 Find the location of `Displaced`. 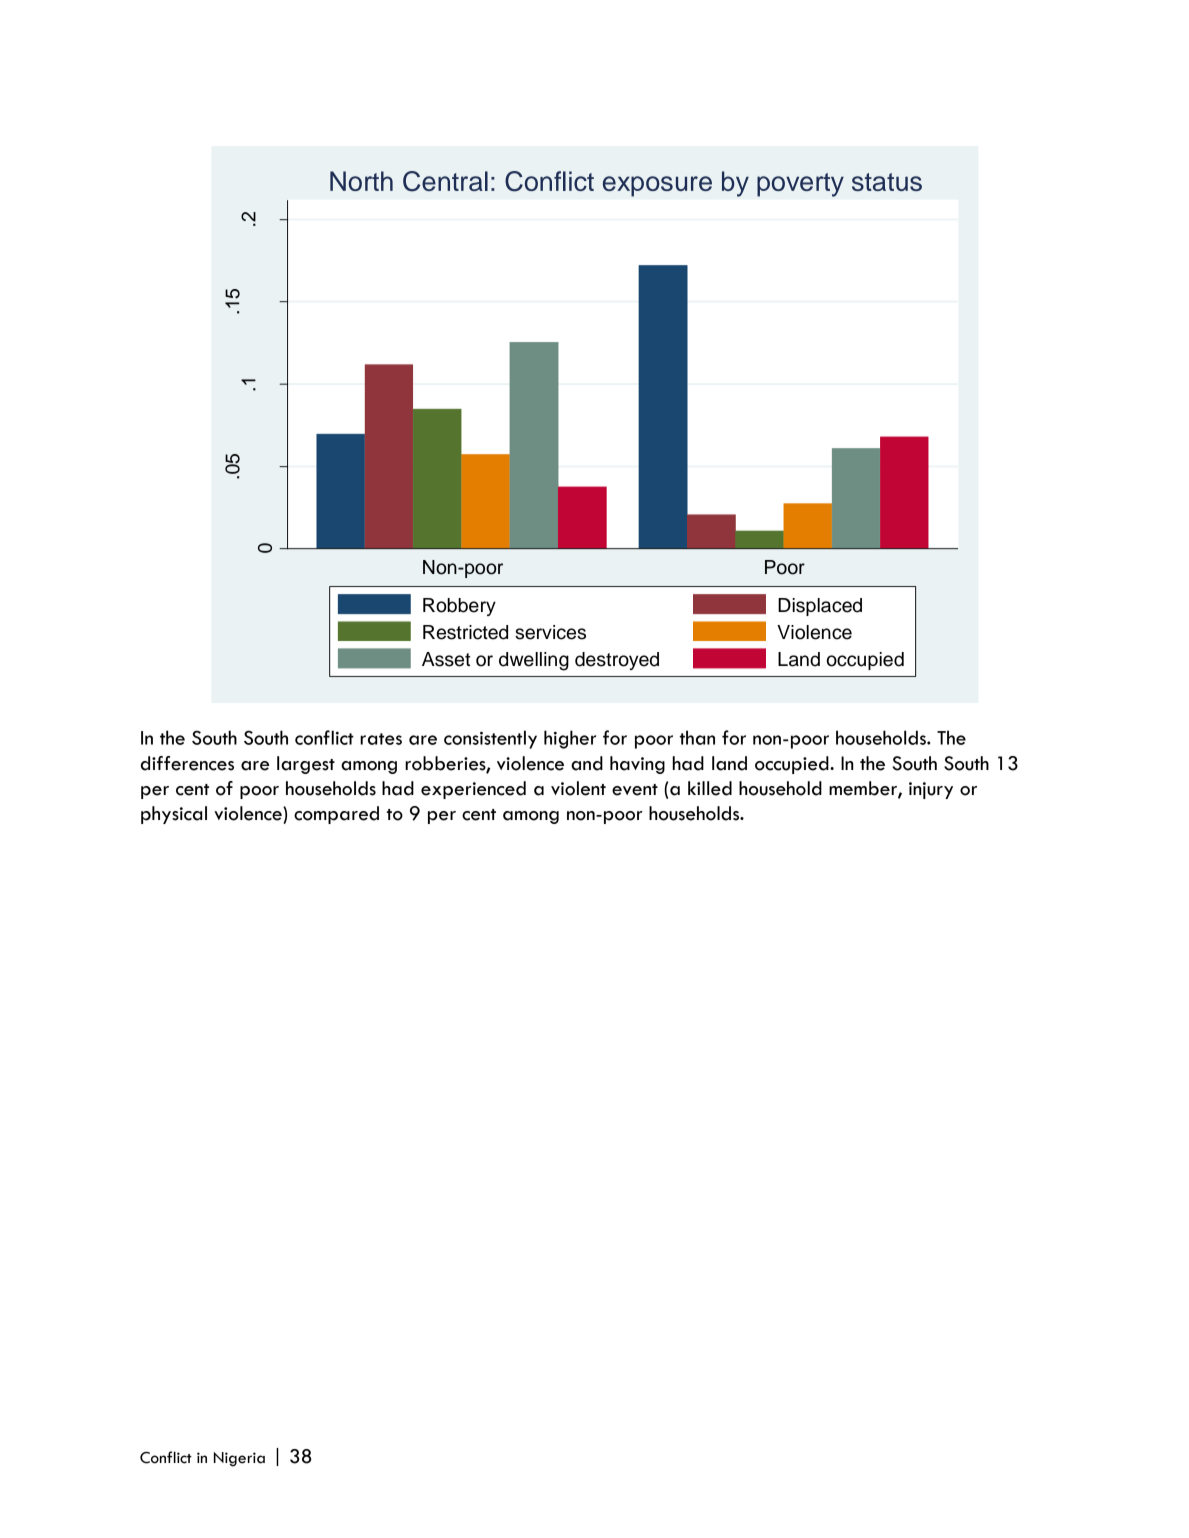

Displaced is located at coordinates (820, 607).
